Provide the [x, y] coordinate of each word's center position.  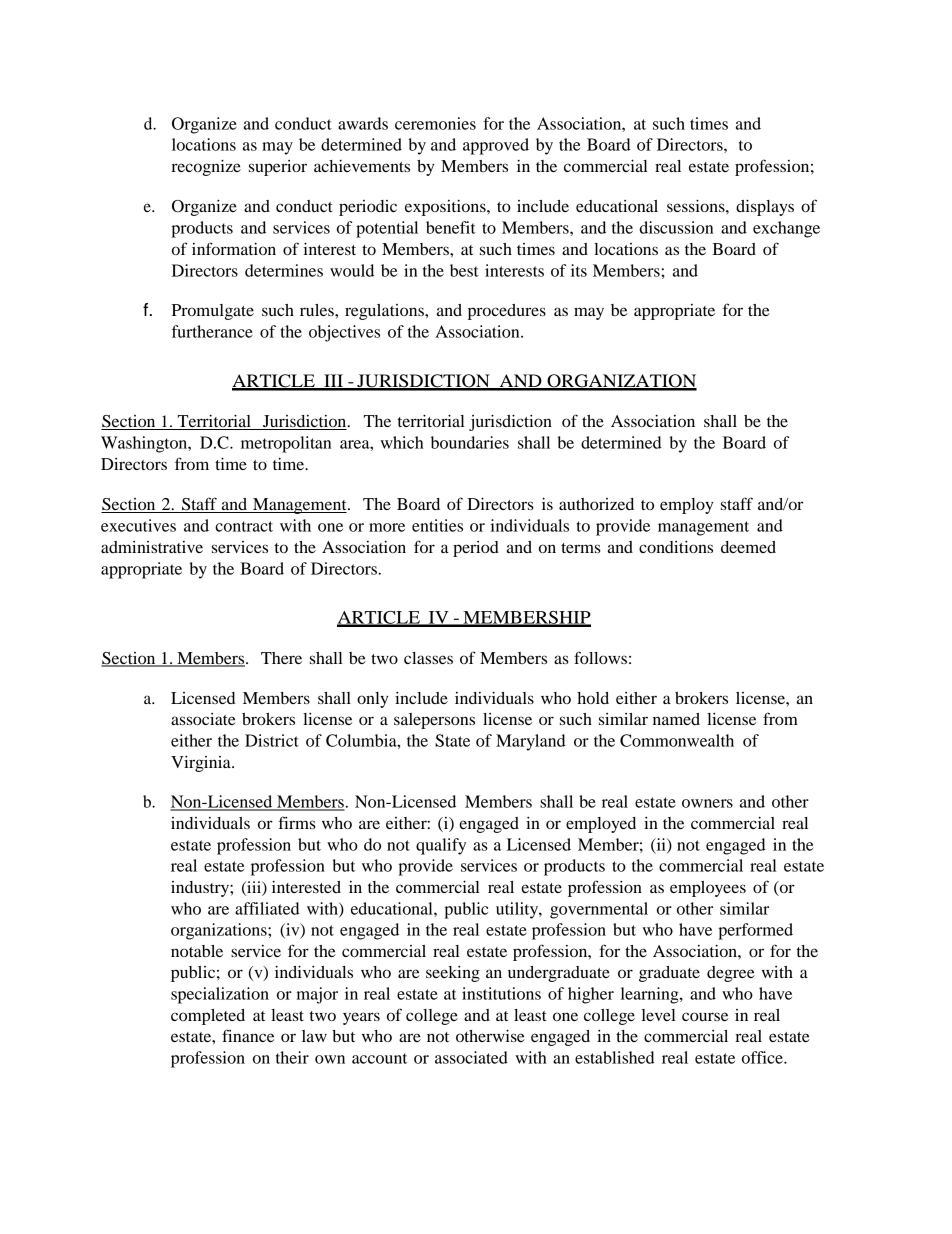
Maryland [531, 742]
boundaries [470, 442]
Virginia [202, 764]
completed [208, 1017]
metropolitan [286, 444]
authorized [596, 504]
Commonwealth [677, 740]
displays [765, 207]
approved [496, 146]
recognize [206, 167]
